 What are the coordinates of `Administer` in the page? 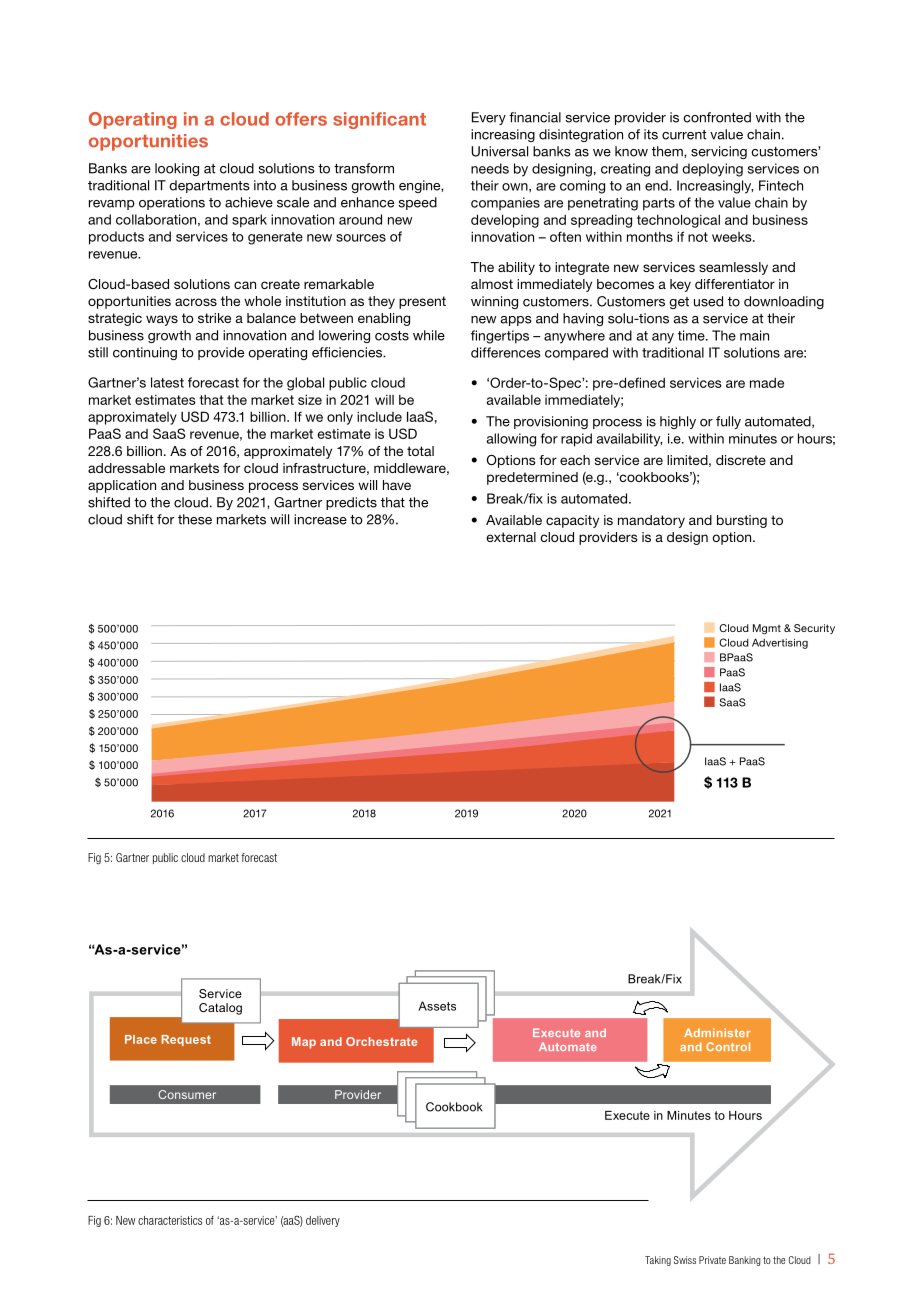 It's located at (717, 1032).
